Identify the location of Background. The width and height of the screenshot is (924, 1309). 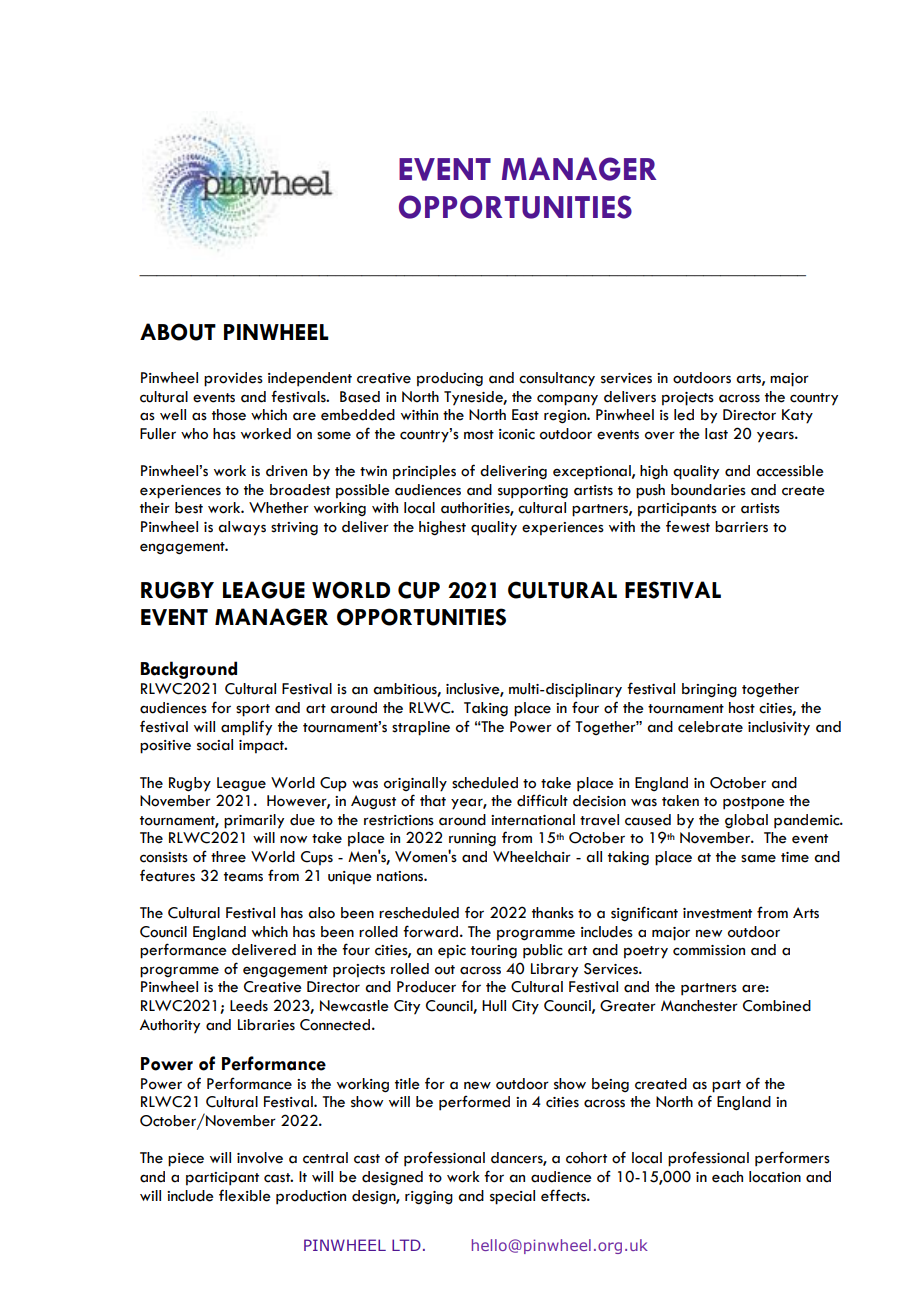
(189, 670).
